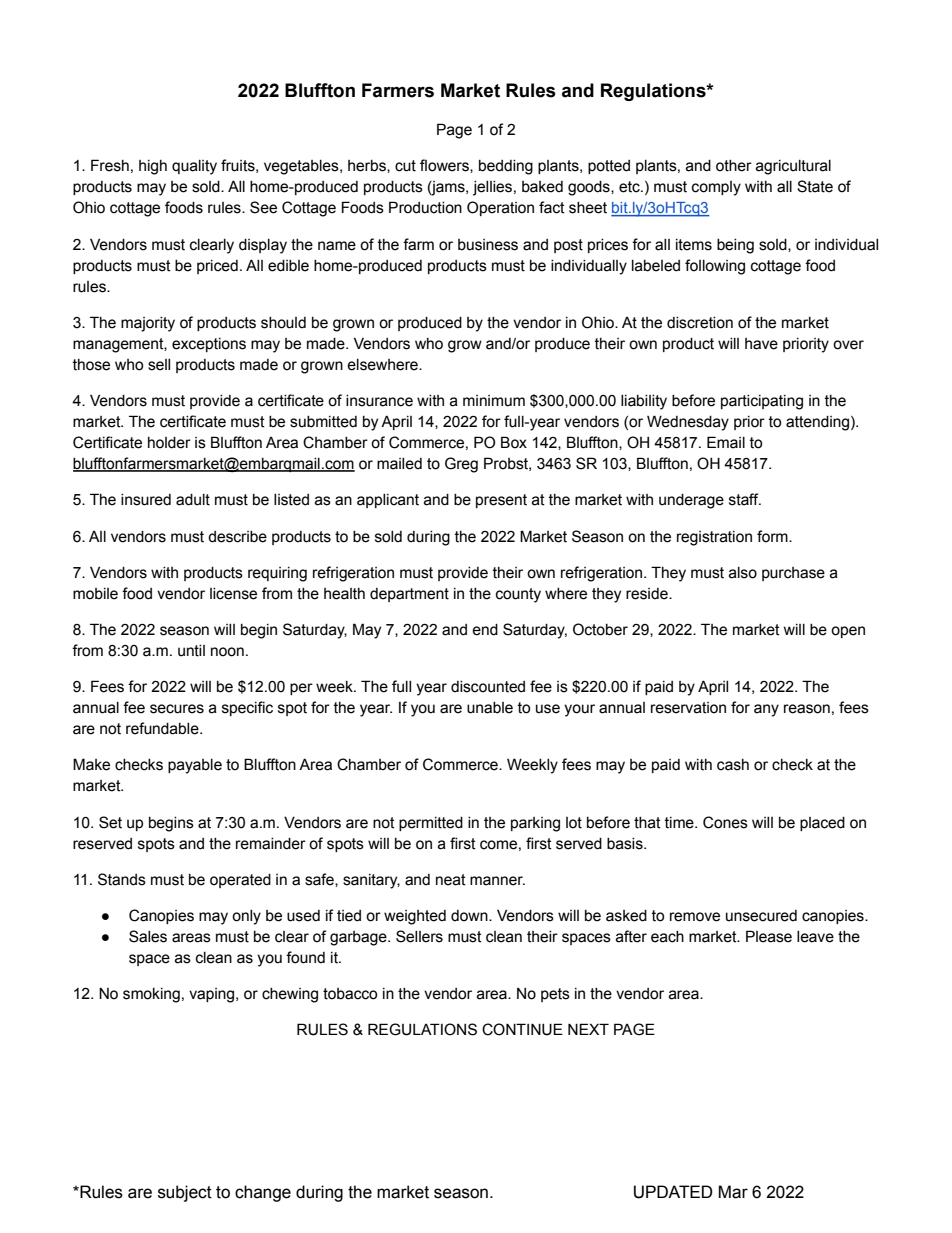  I want to click on Set, so click(110, 822).
